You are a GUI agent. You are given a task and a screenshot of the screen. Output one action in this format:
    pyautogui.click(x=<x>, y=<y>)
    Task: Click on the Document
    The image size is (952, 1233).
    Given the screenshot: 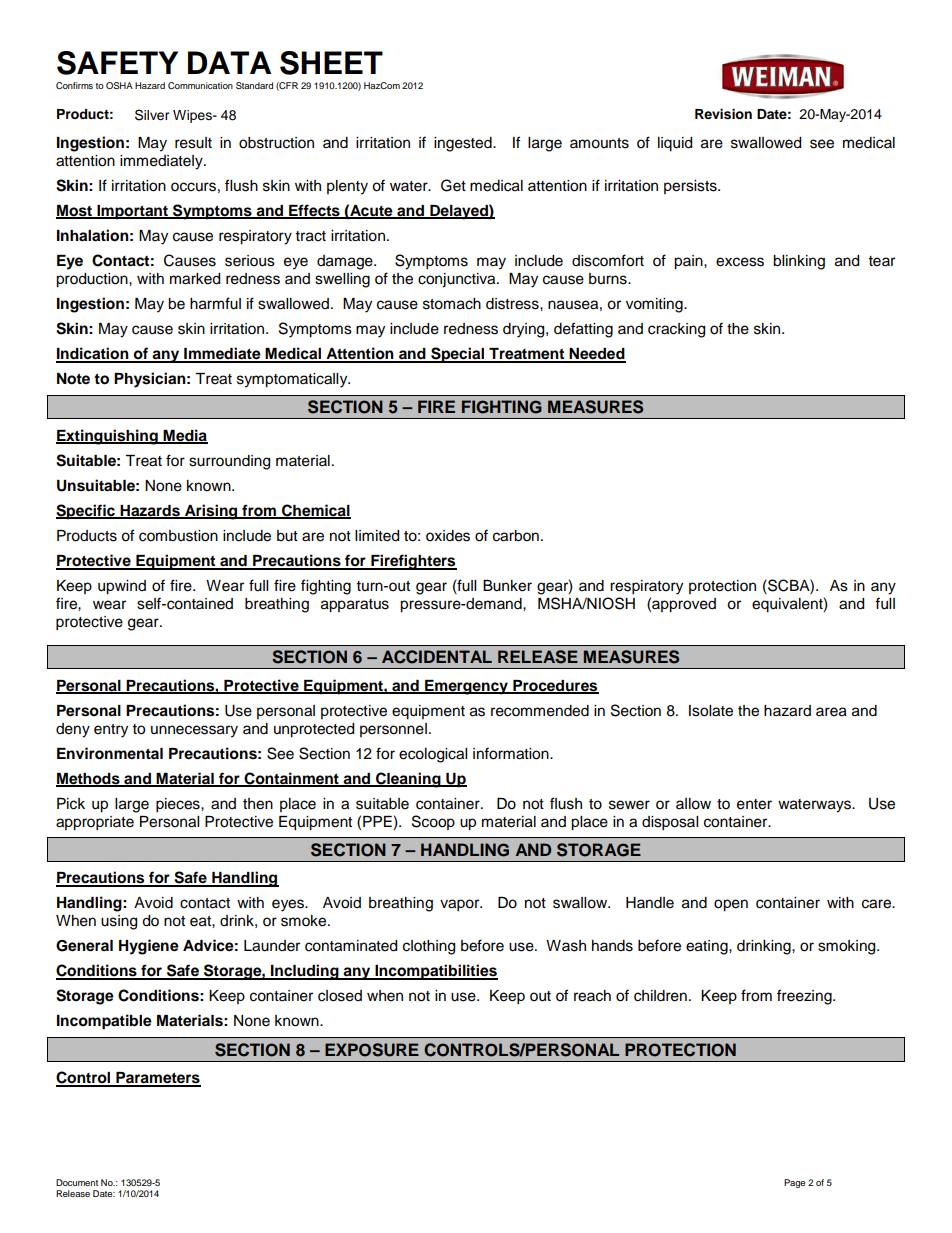 What is the action you would take?
    pyautogui.click(x=77, y=1182)
